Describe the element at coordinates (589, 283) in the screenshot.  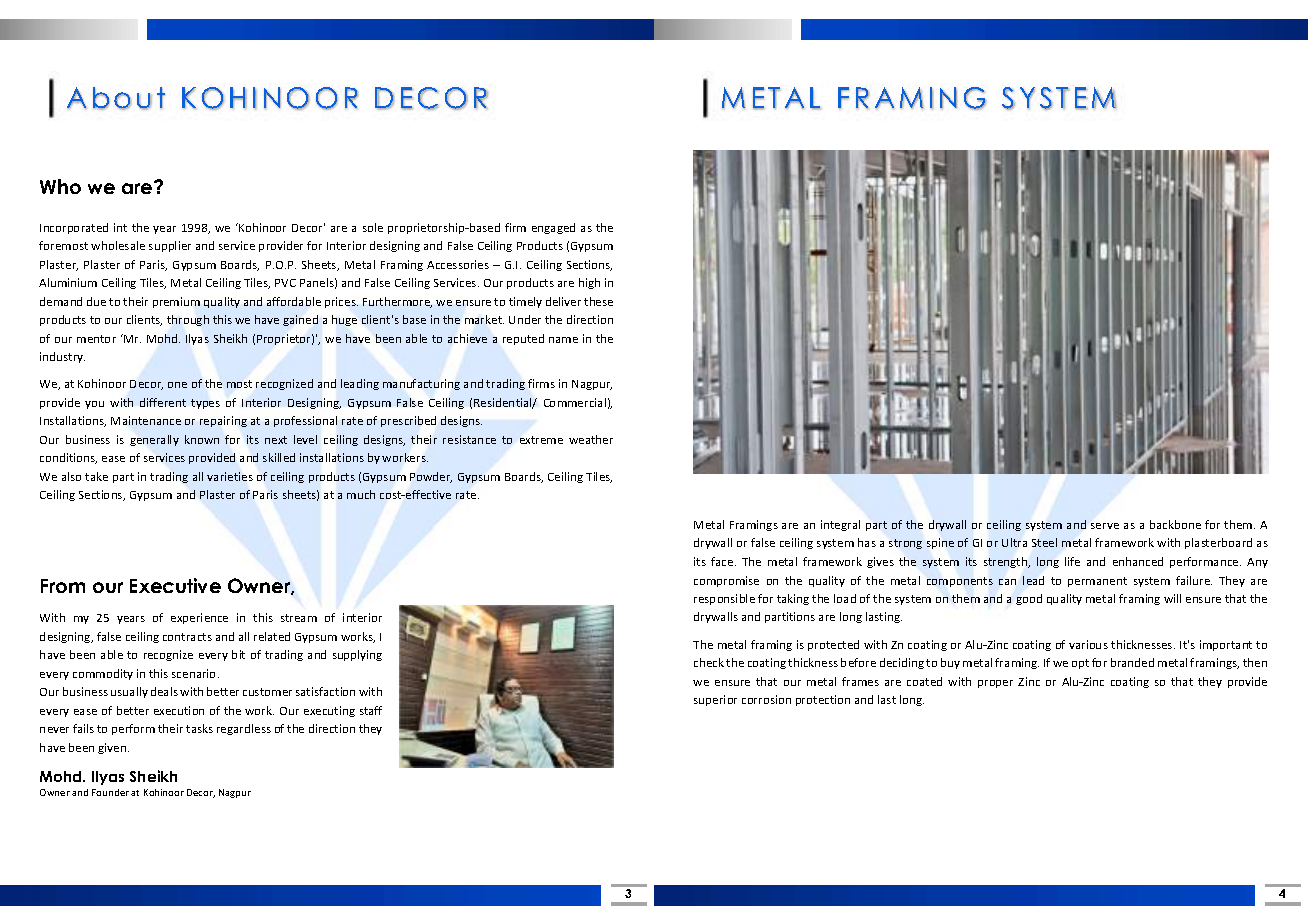
I see `high` at that location.
